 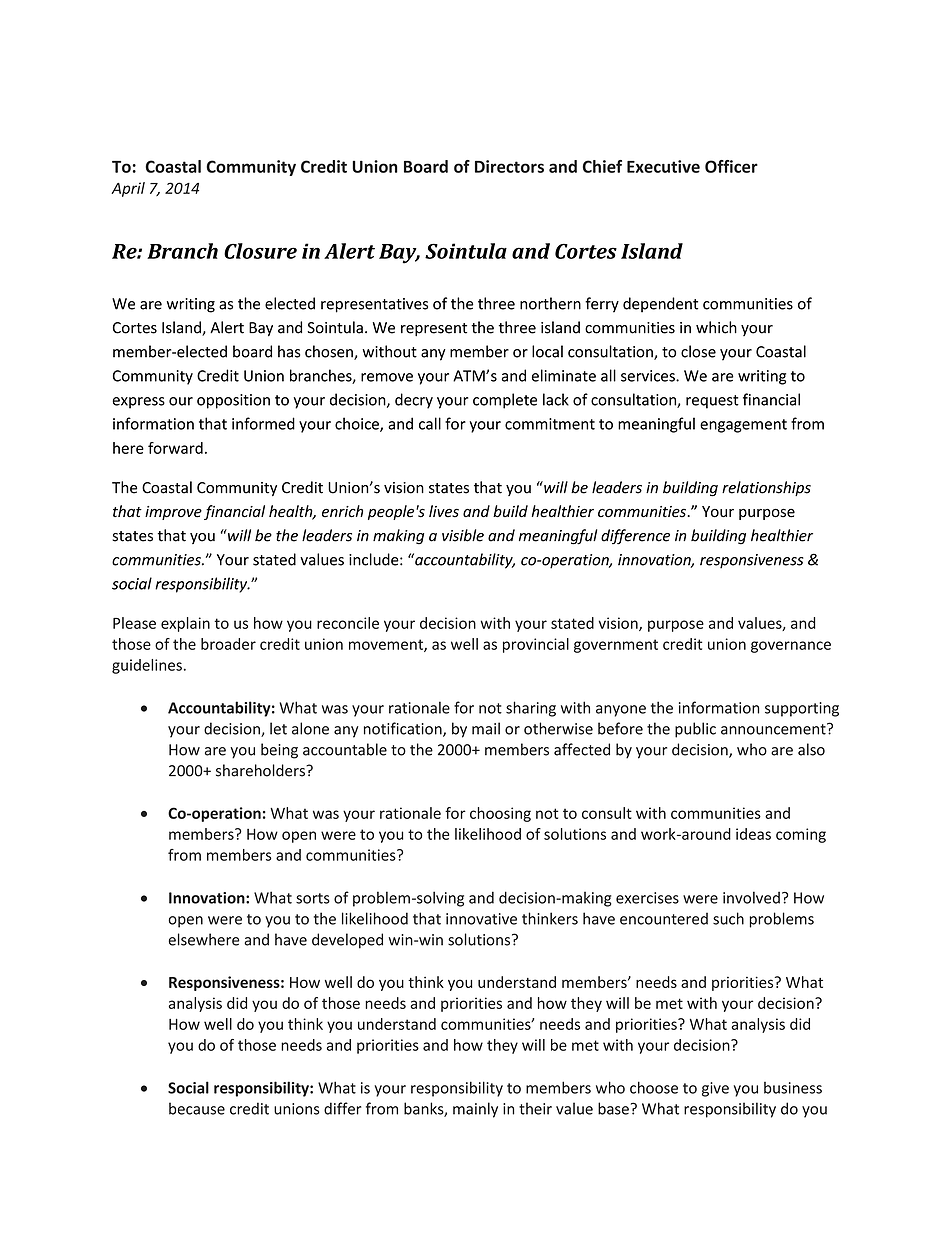 What do you see at coordinates (173, 513) in the screenshot?
I see `improve` at bounding box center [173, 513].
